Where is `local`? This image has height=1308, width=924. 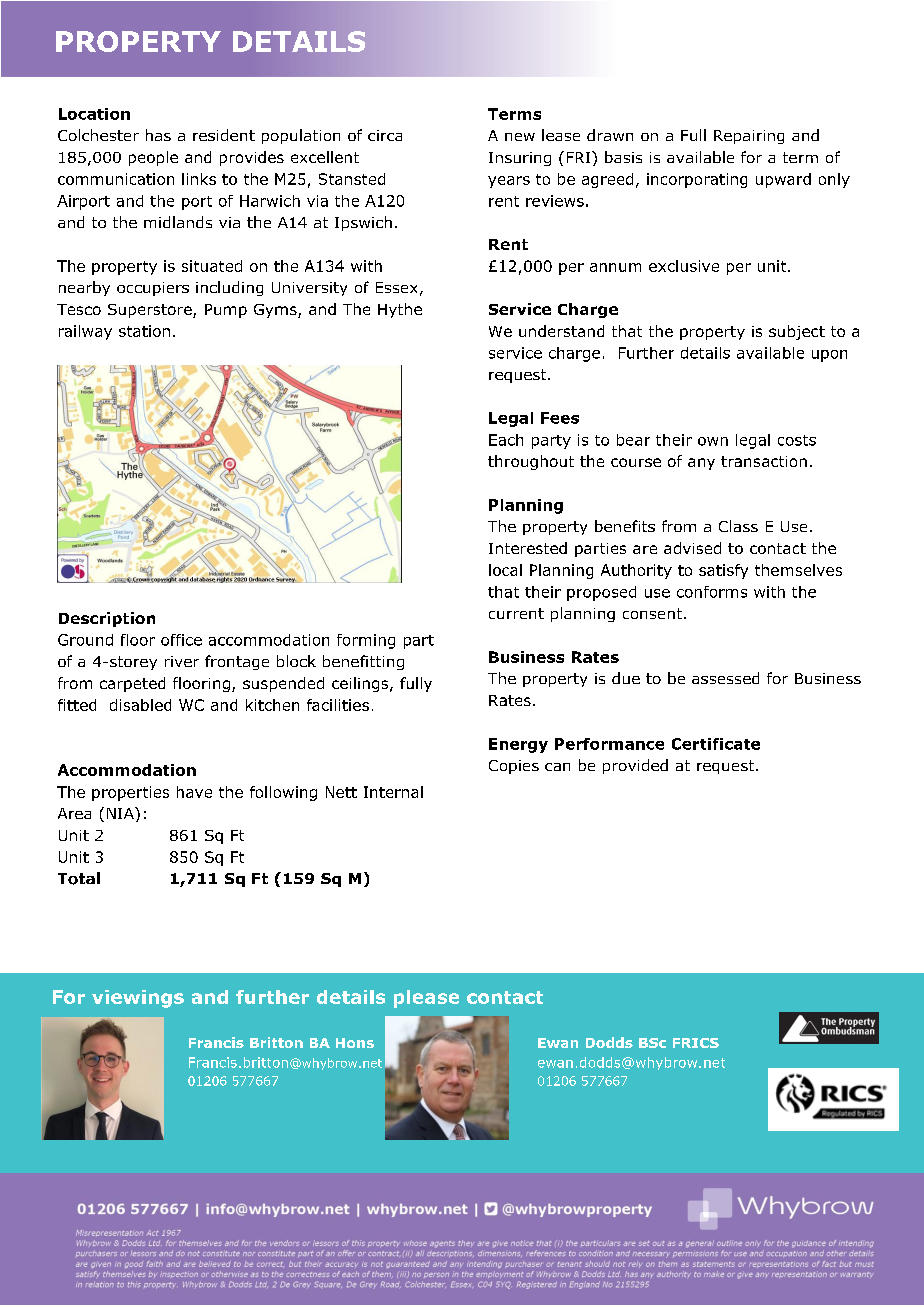 local is located at coordinates (505, 570).
